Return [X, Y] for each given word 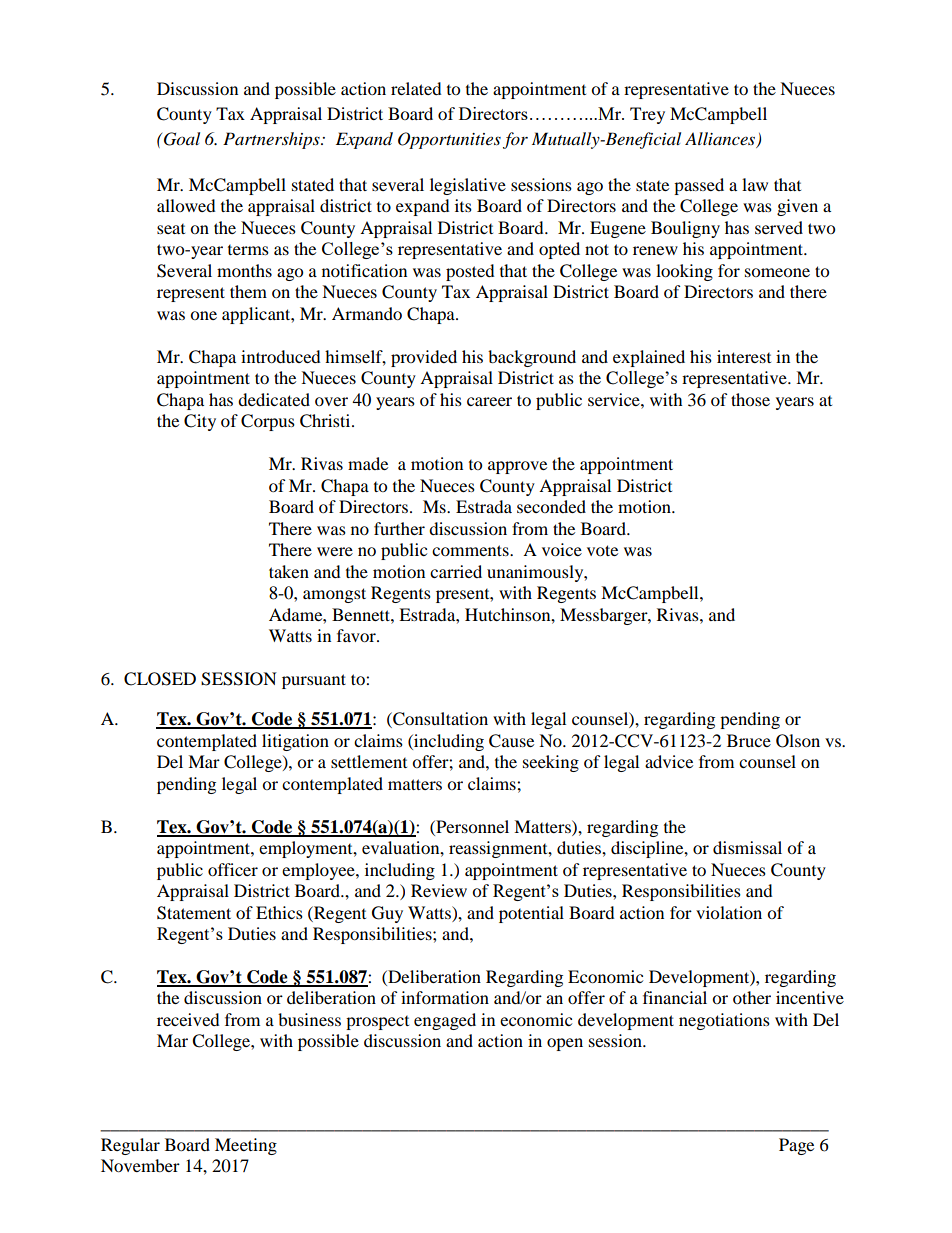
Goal [182, 139]
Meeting [246, 1146]
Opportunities [449, 140]
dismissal [747, 847]
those [750, 399]
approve [517, 467]
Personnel [471, 826]
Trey [647, 115]
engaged [445, 1021]
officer [233, 869]
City [200, 422]
